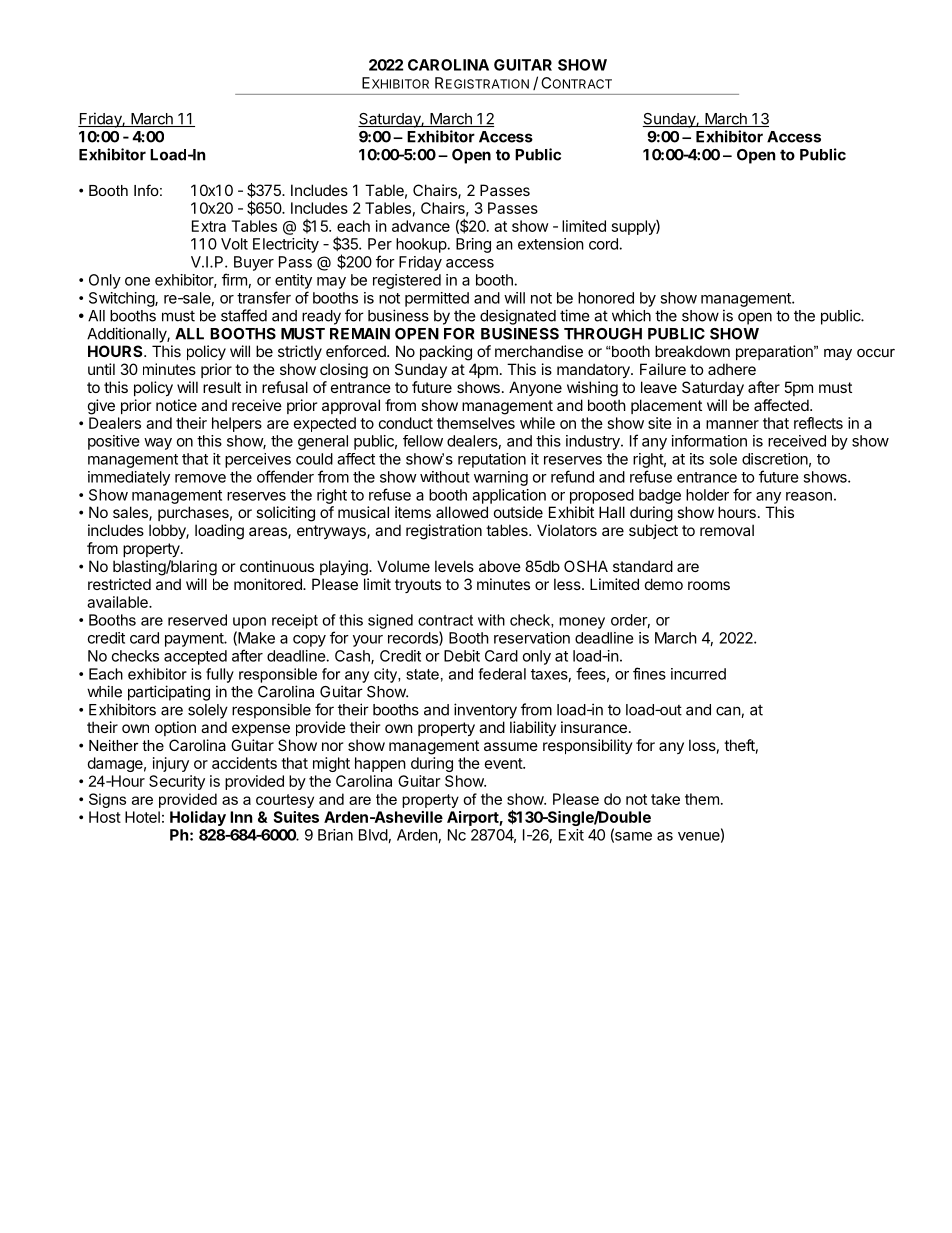  What do you see at coordinates (571, 835) in the screenshot?
I see `Exit` at bounding box center [571, 835].
